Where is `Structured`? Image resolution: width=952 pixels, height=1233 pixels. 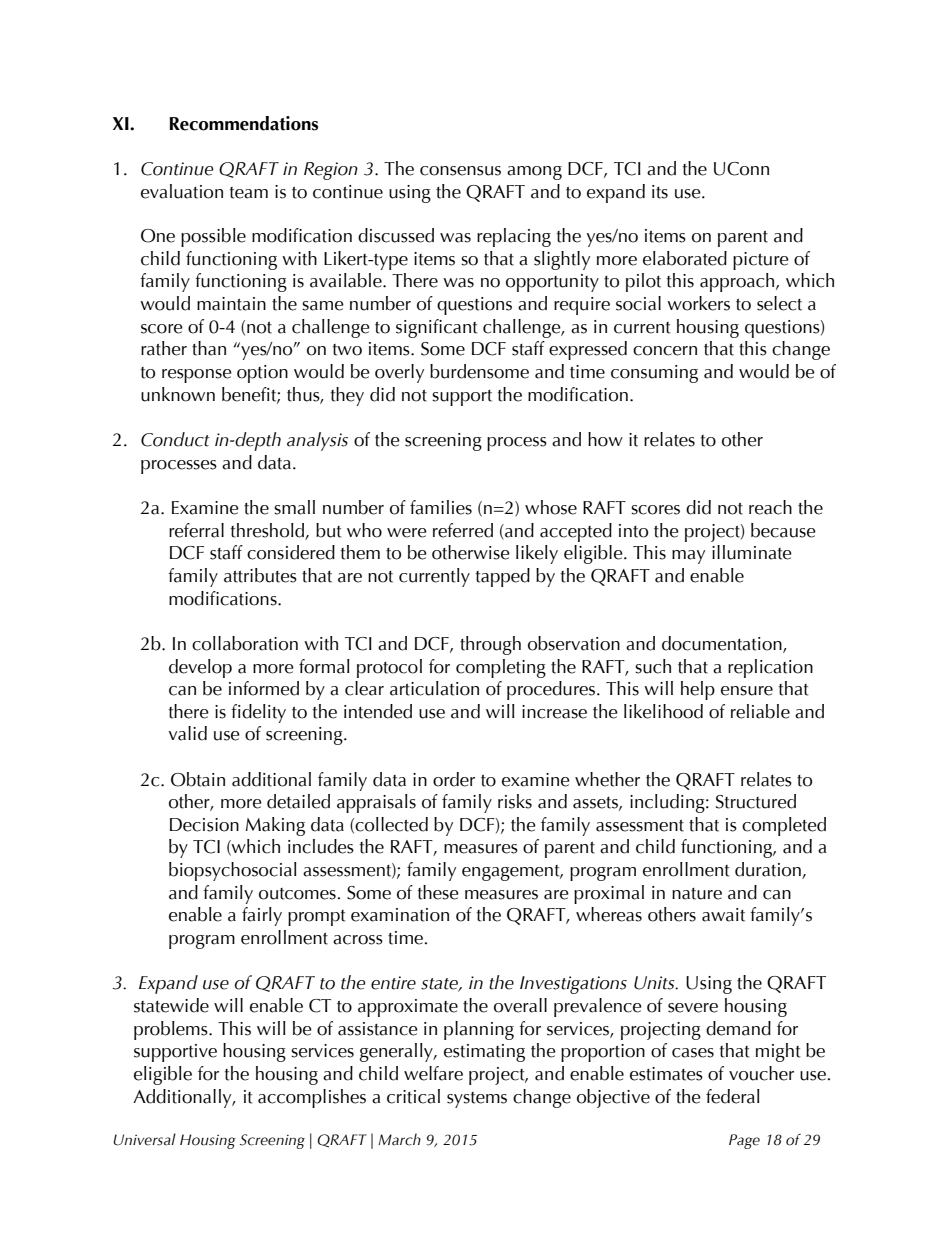
Structured is located at coordinates (756, 801).
